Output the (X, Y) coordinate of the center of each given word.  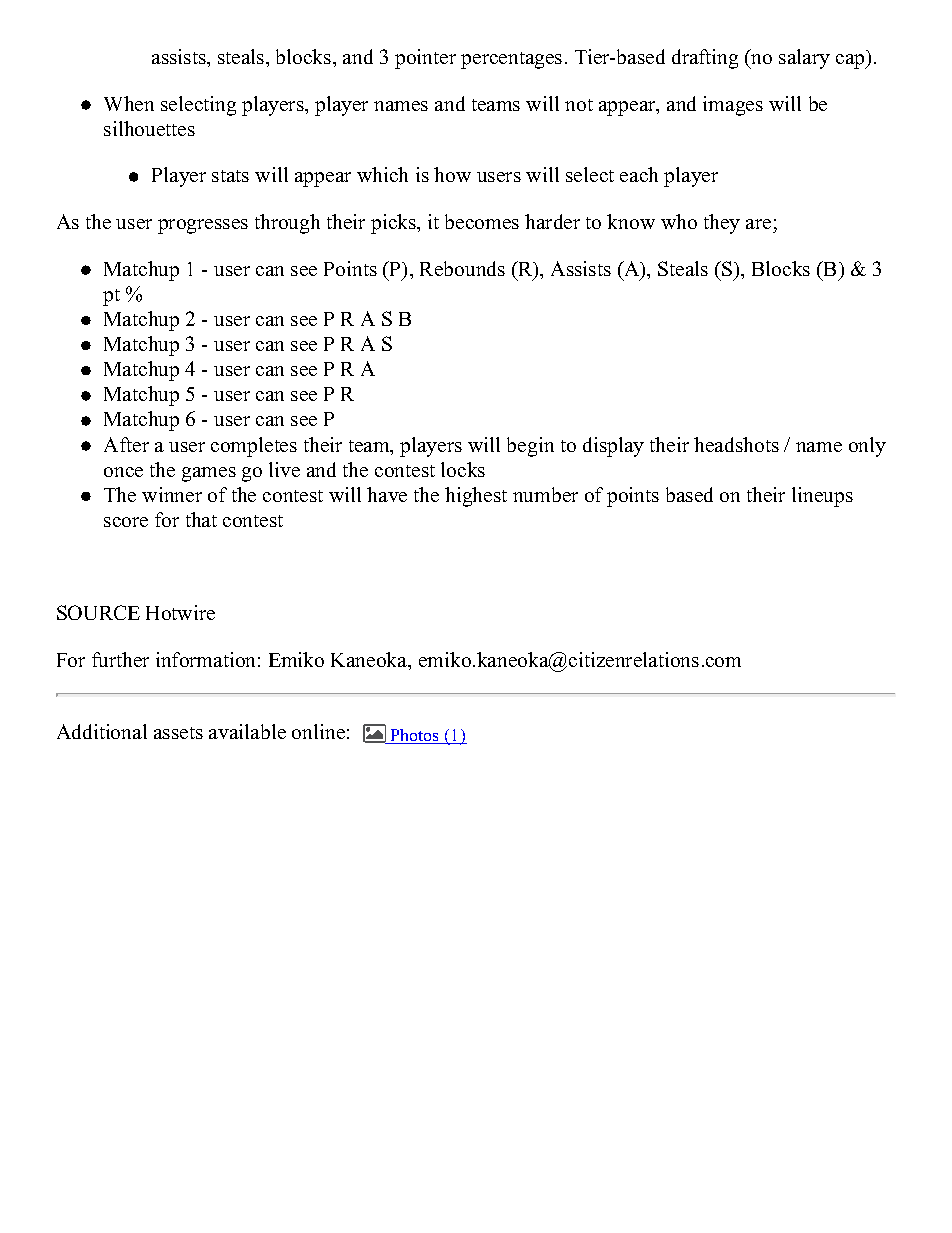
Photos (415, 736)
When (129, 103)
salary (804, 59)
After (126, 444)
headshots (736, 444)
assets (178, 733)
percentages (511, 60)
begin (530, 447)
